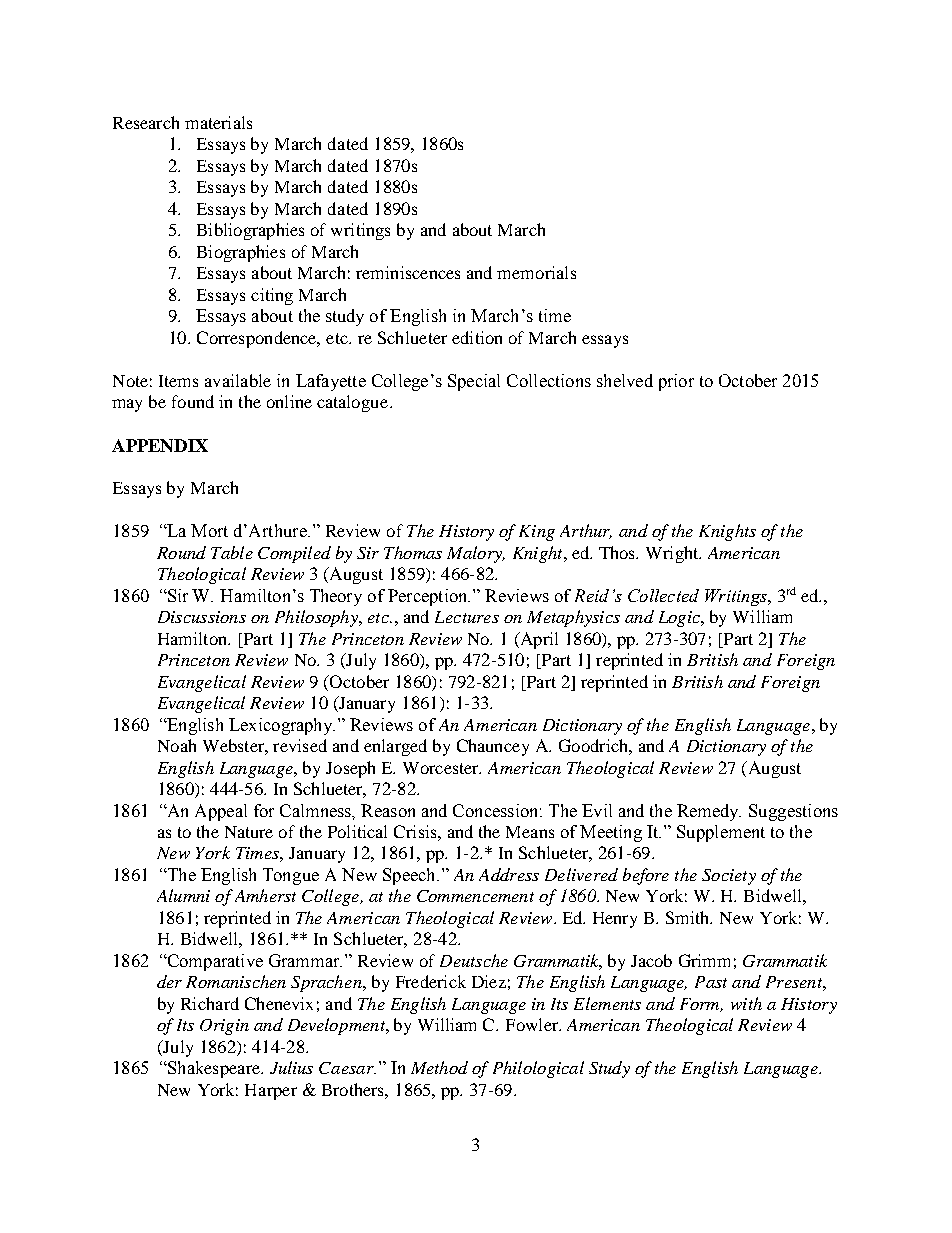 This screenshot has width=952, height=1233. I want to click on memorials, so click(536, 272).
